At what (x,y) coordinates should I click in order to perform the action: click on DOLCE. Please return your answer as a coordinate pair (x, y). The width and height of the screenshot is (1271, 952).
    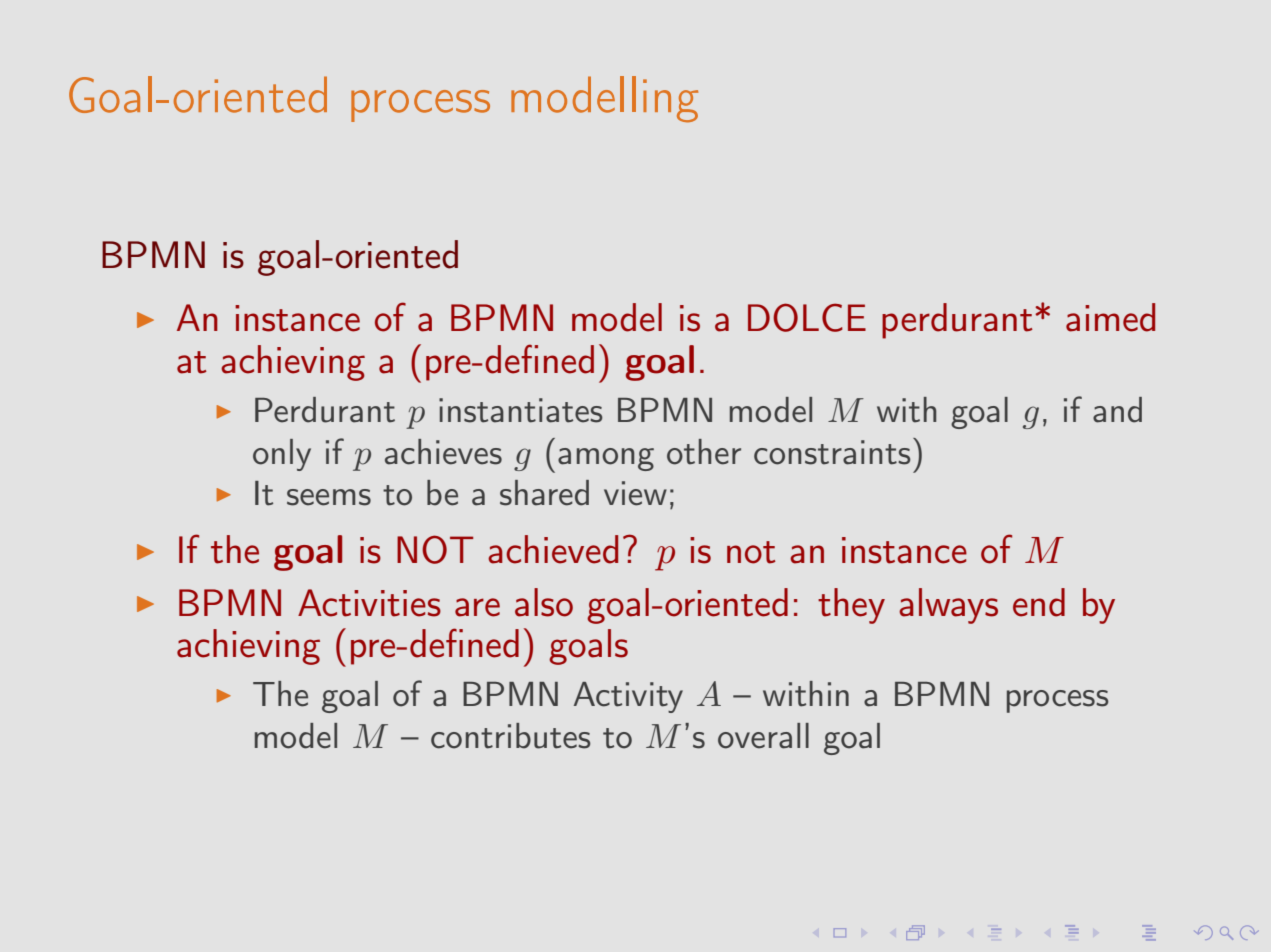
    Looking at the image, I should click on (807, 317).
